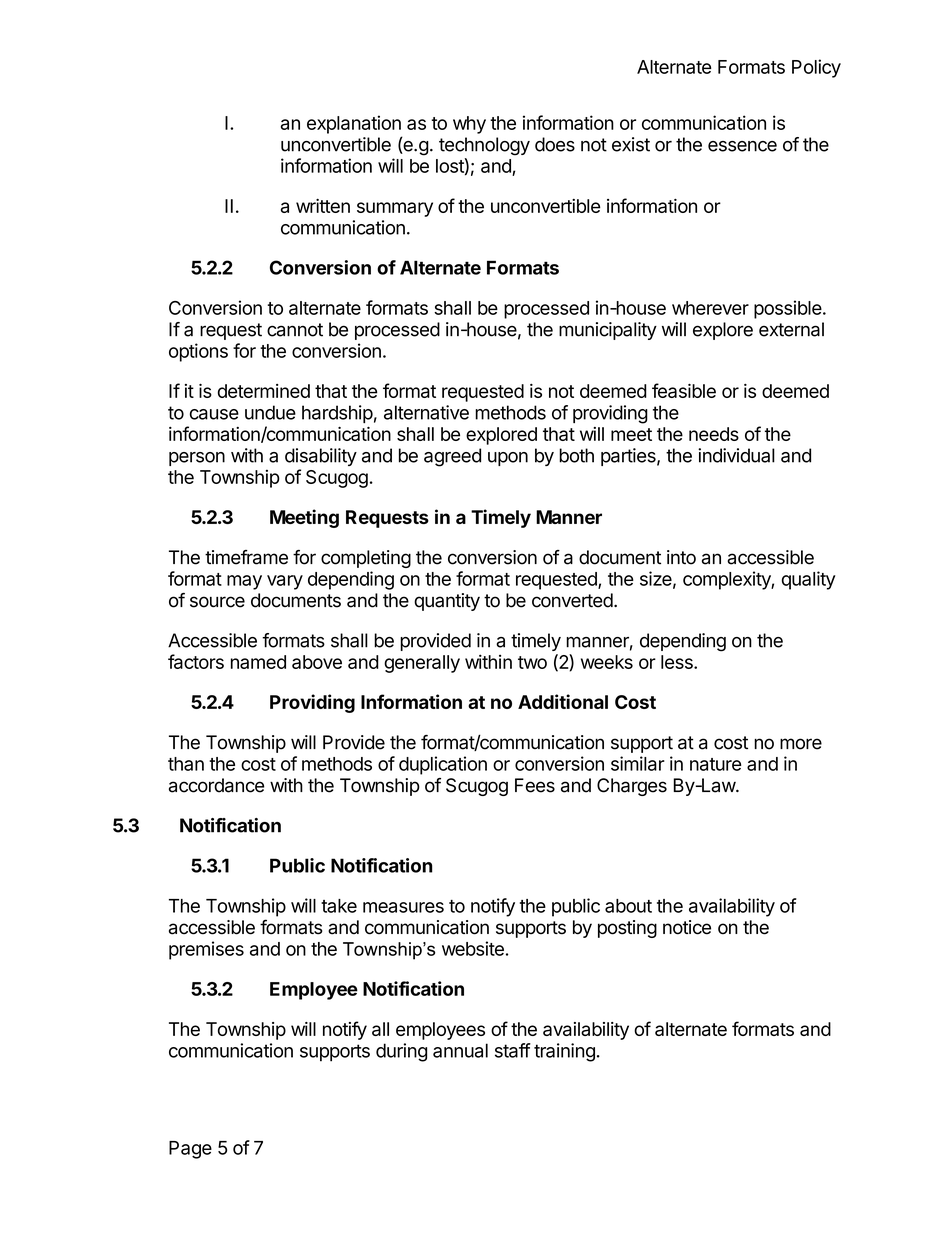  What do you see at coordinates (244, 582) in the screenshot?
I see `may` at bounding box center [244, 582].
